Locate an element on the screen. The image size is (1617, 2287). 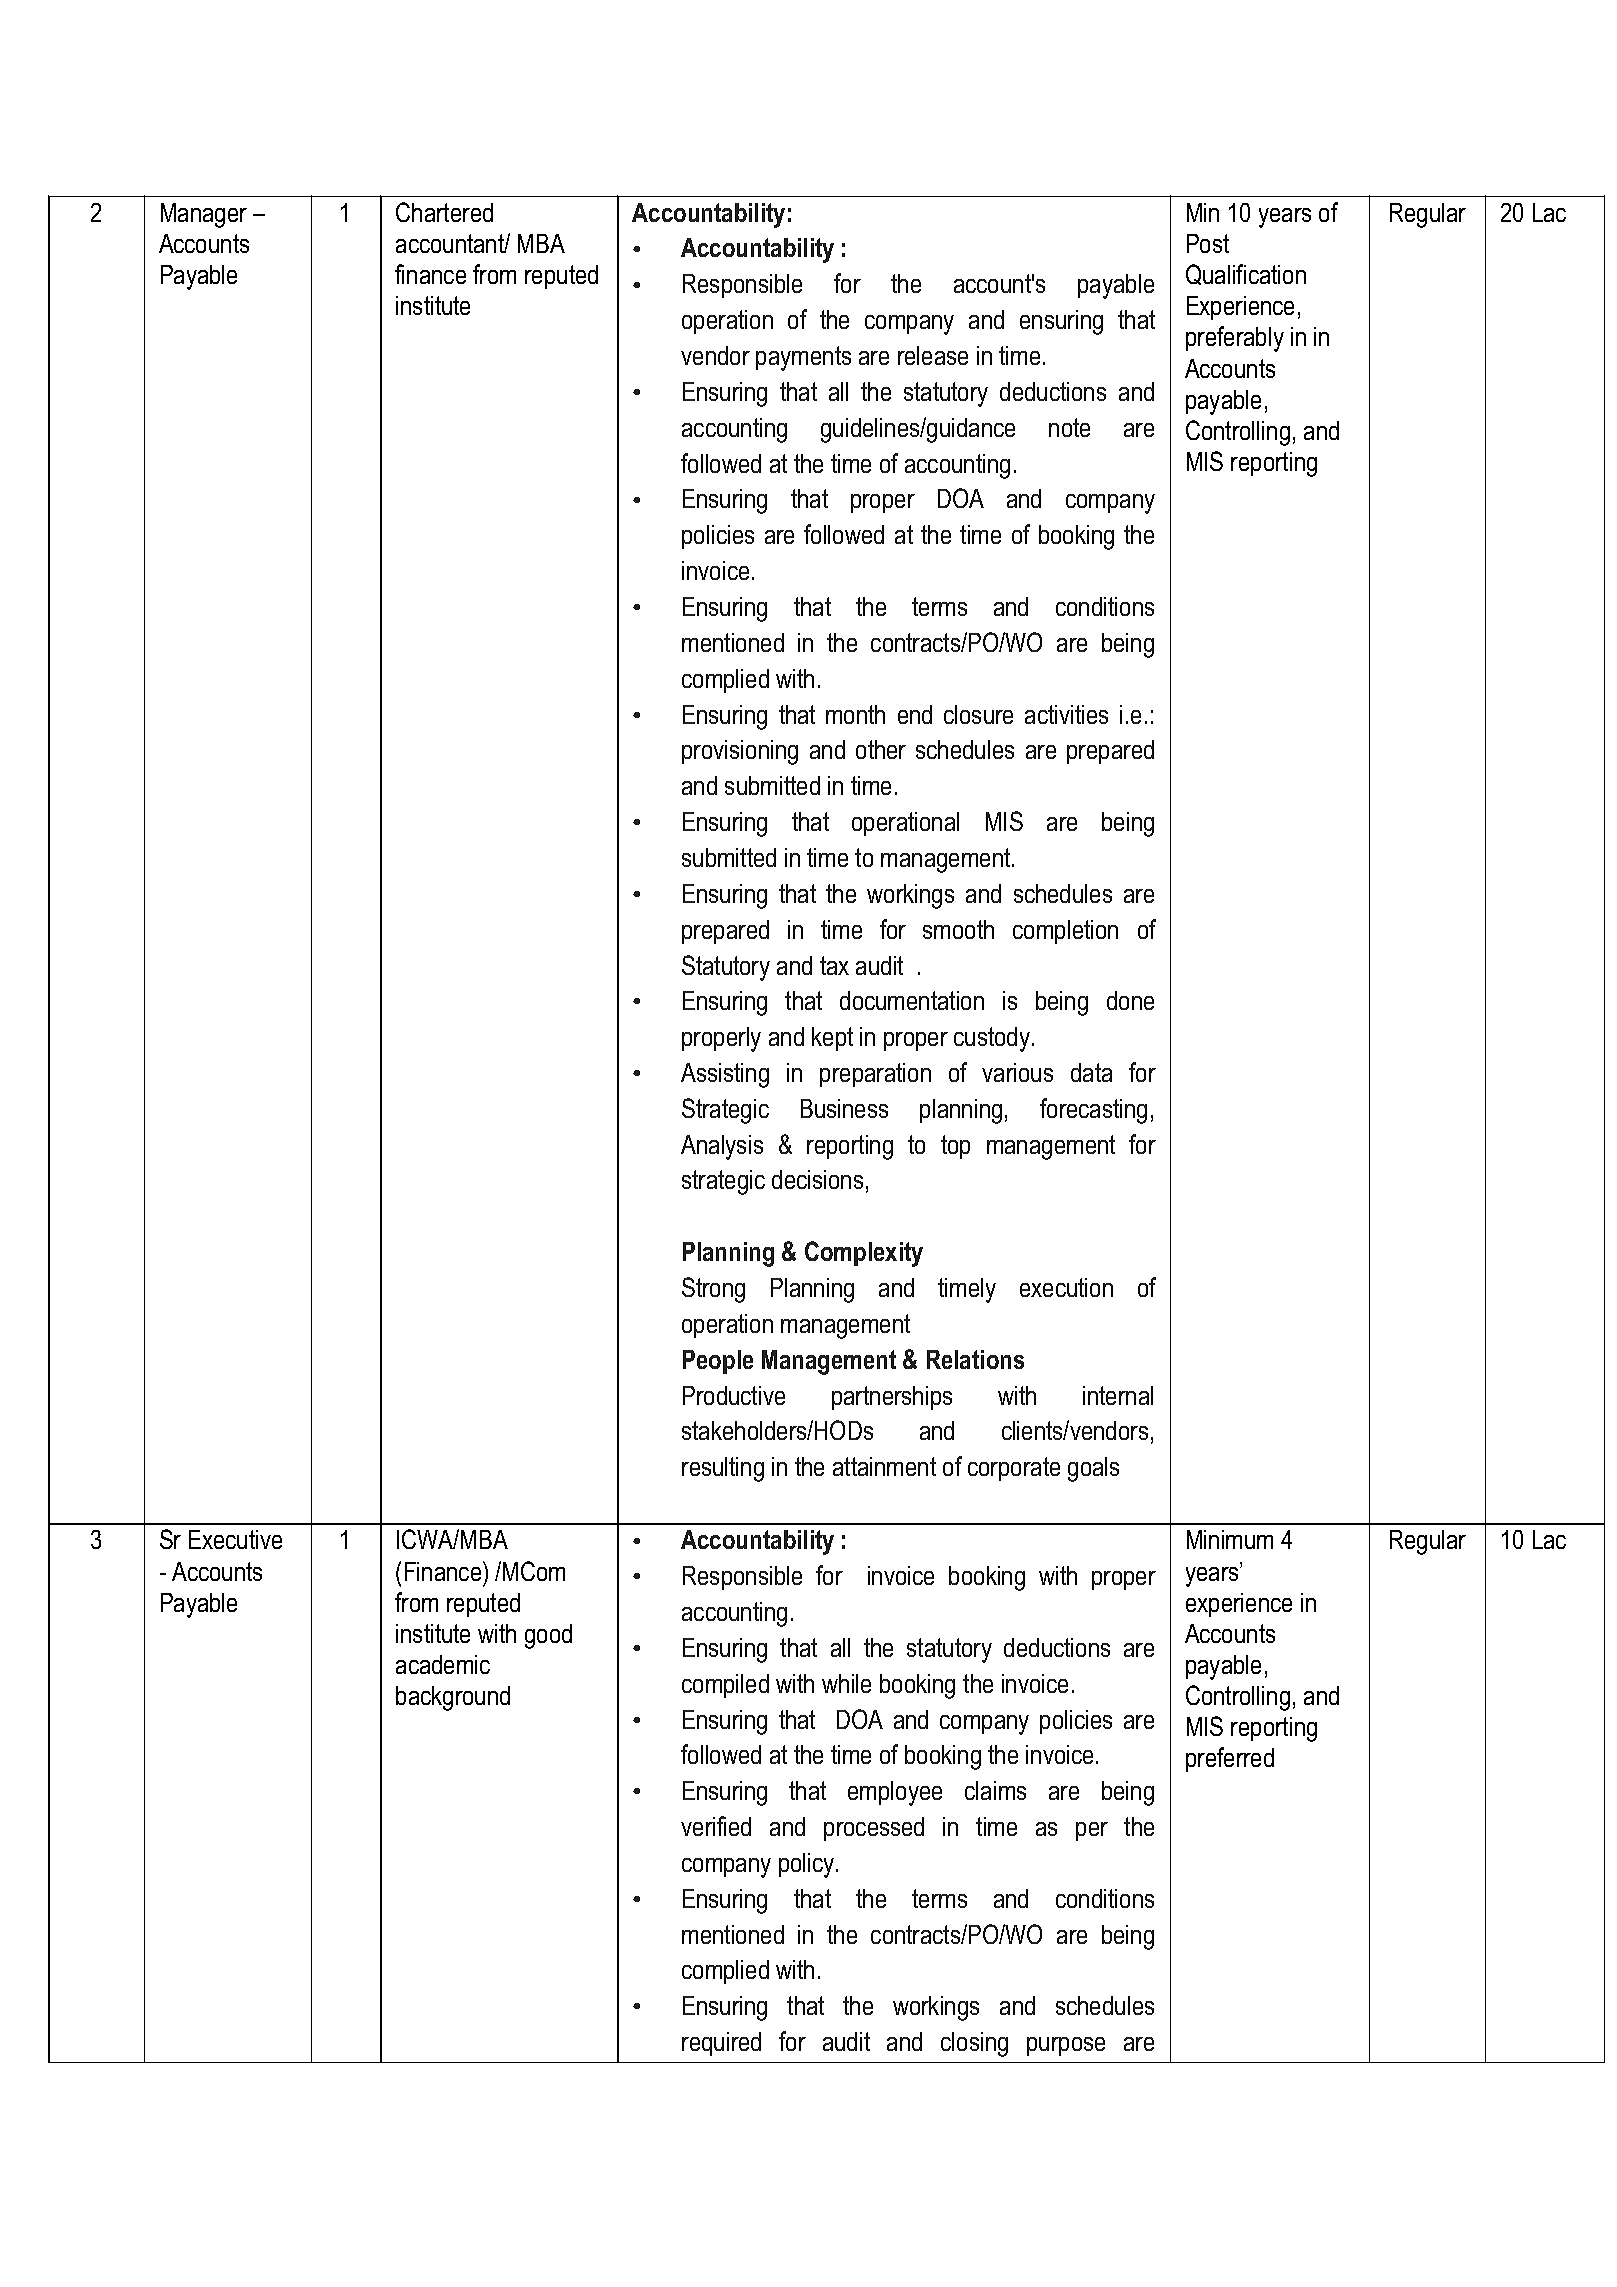
month is located at coordinates (855, 714).
